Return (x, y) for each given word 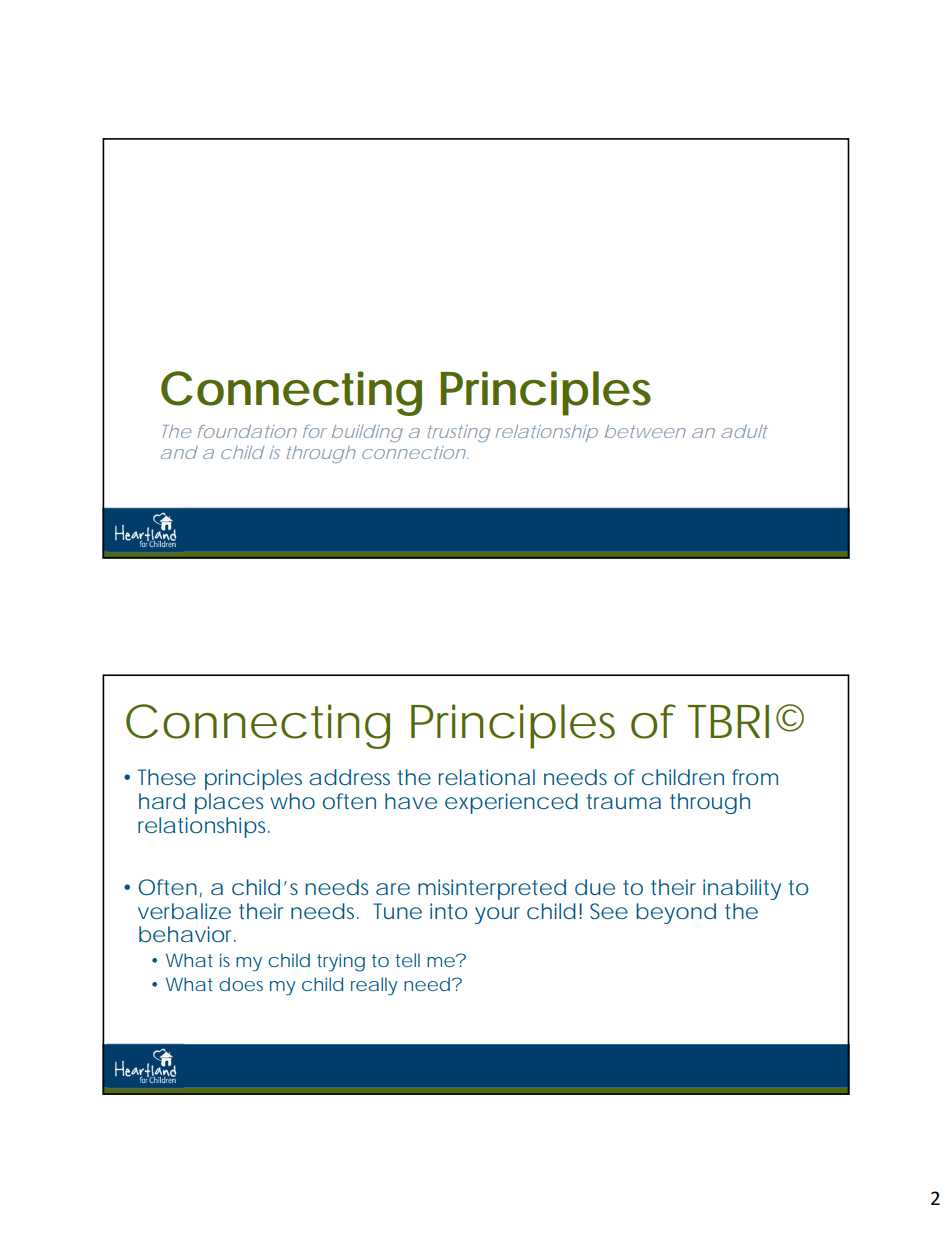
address (349, 777)
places (229, 803)
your (497, 915)
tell (407, 960)
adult (744, 431)
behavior (185, 934)
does (241, 984)
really (374, 986)
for (315, 431)
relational (487, 777)
